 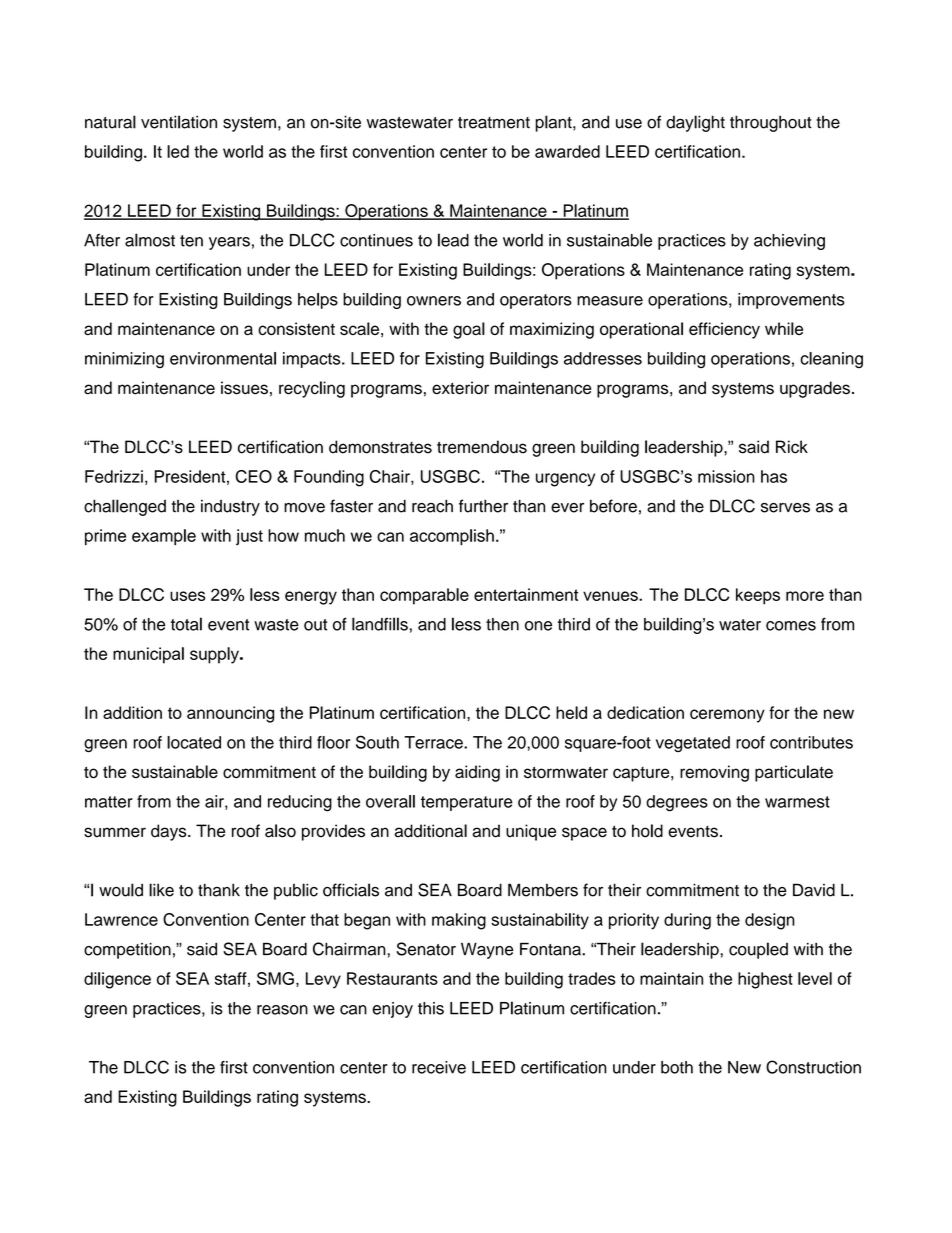 I want to click on reason, so click(x=282, y=1010).
